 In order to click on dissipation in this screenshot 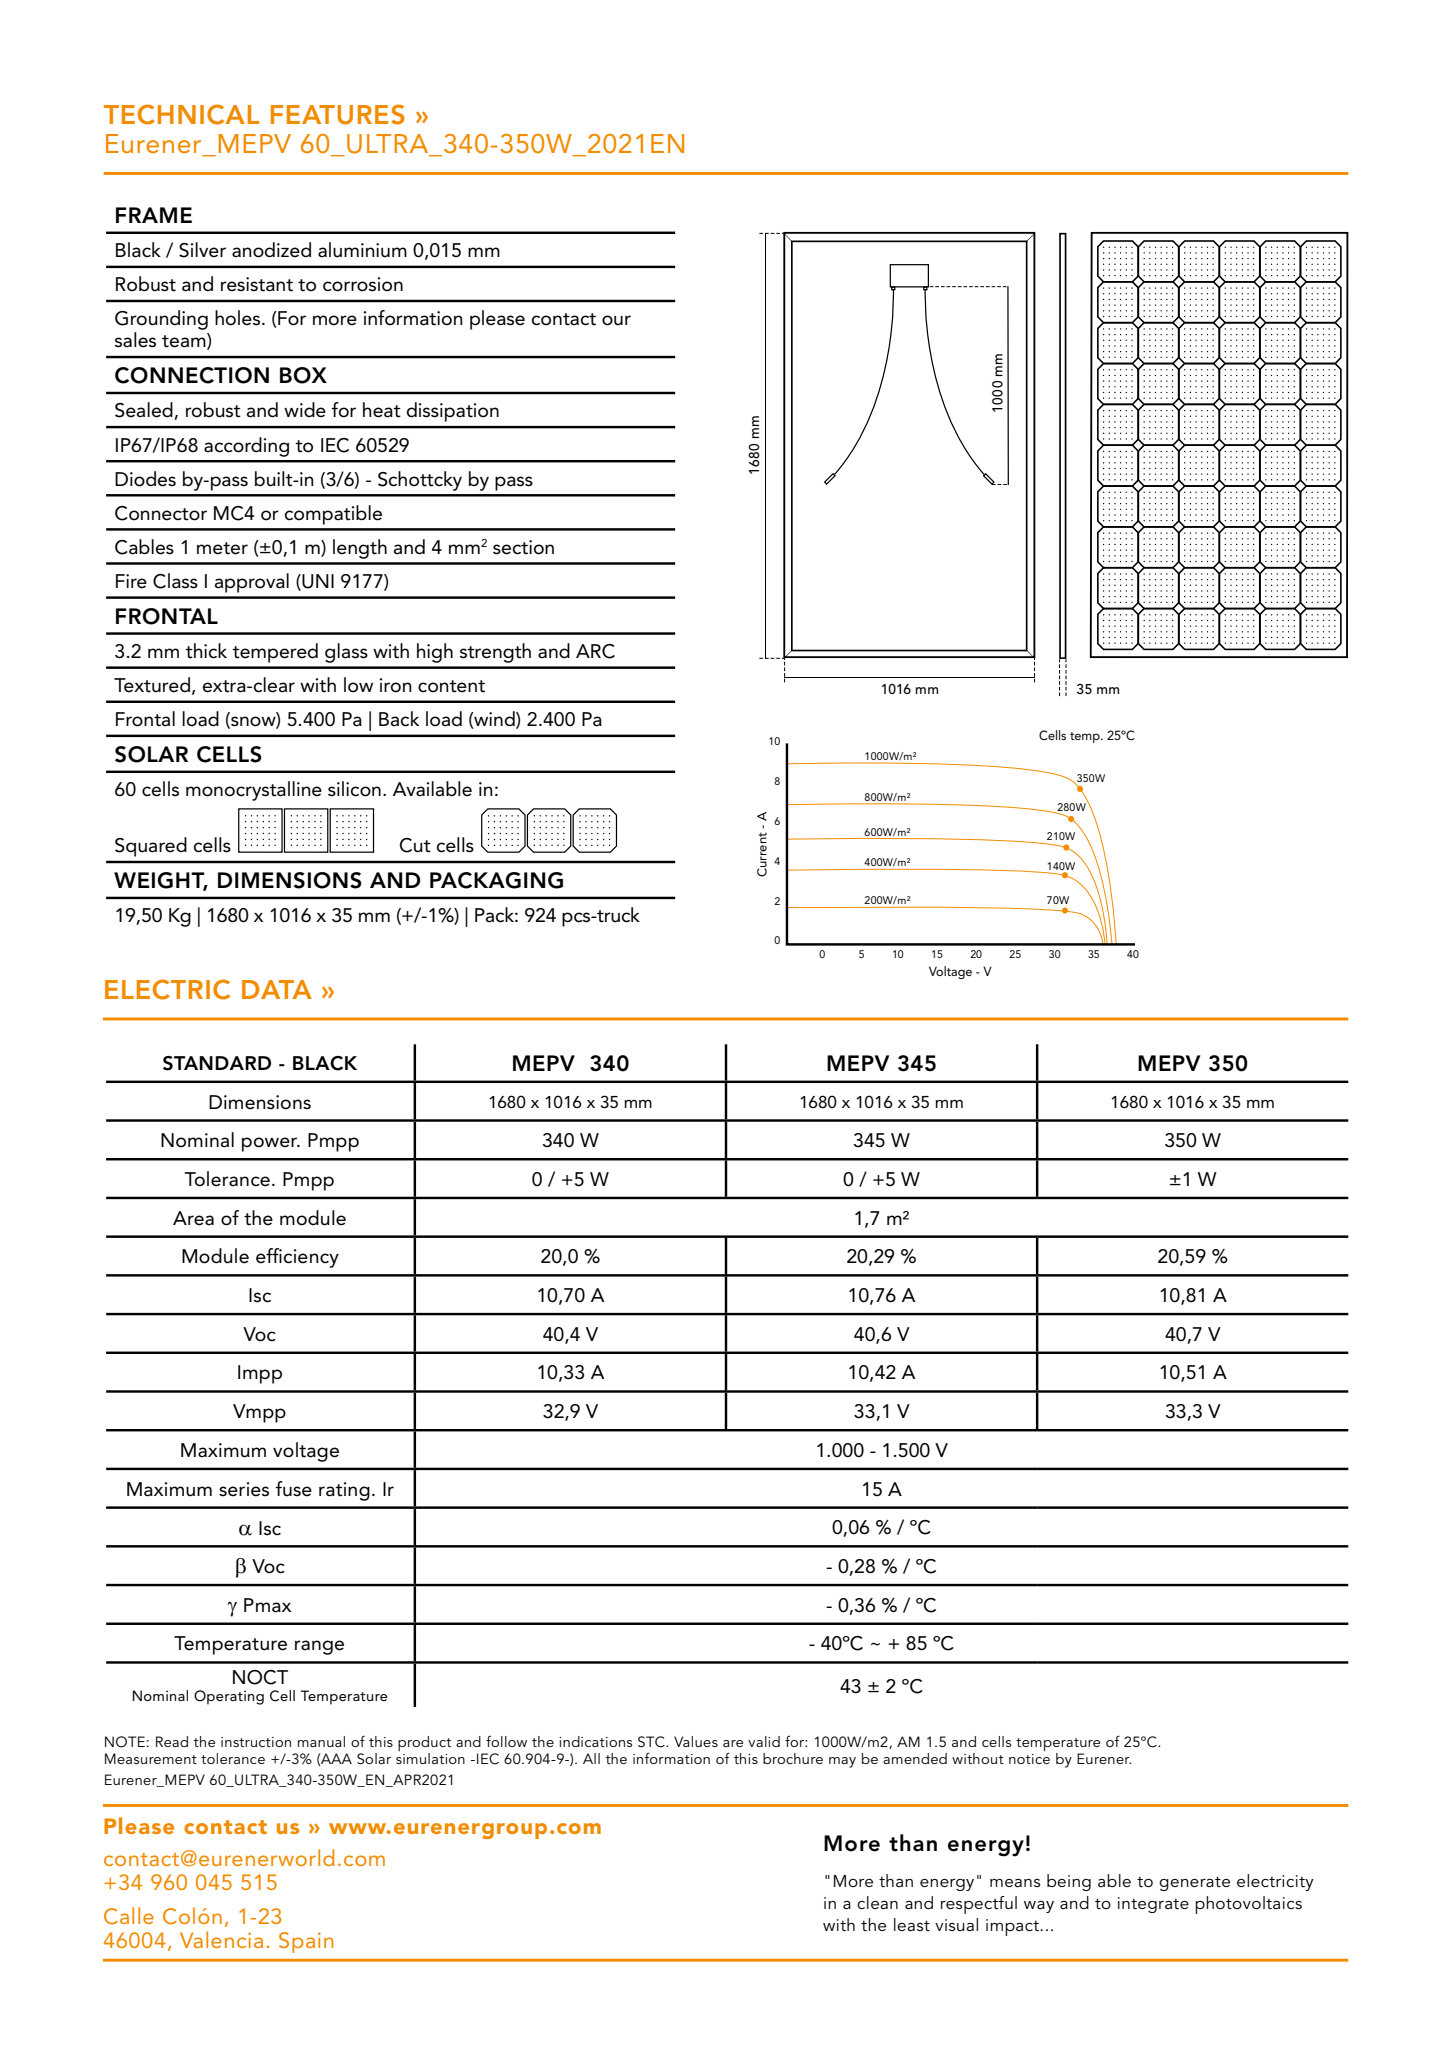, I will do `click(453, 412)`.
